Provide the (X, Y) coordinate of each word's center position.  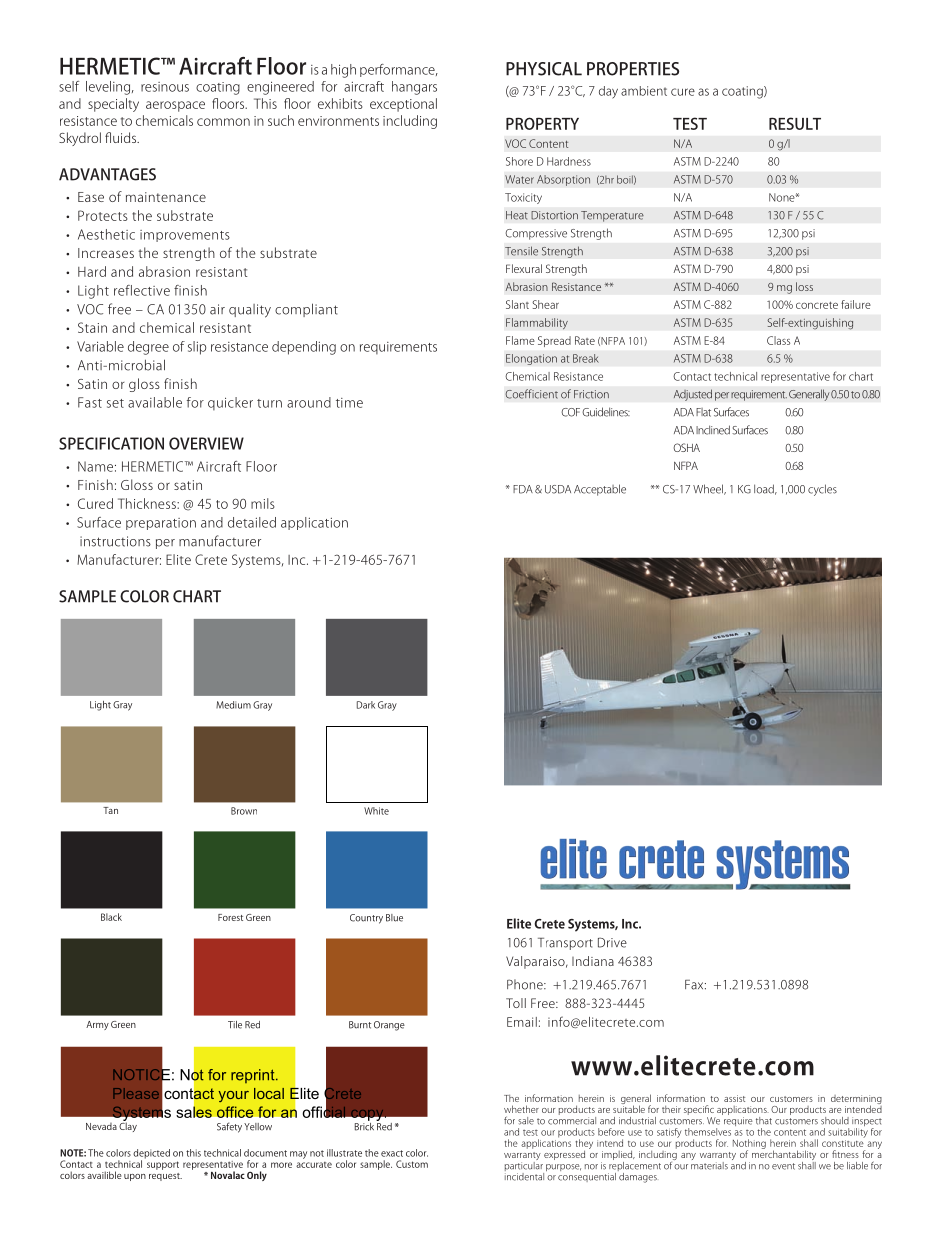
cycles (822, 490)
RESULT (795, 123)
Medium (233, 705)
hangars (414, 88)
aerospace (175, 106)
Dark (366, 705)
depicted (151, 1155)
